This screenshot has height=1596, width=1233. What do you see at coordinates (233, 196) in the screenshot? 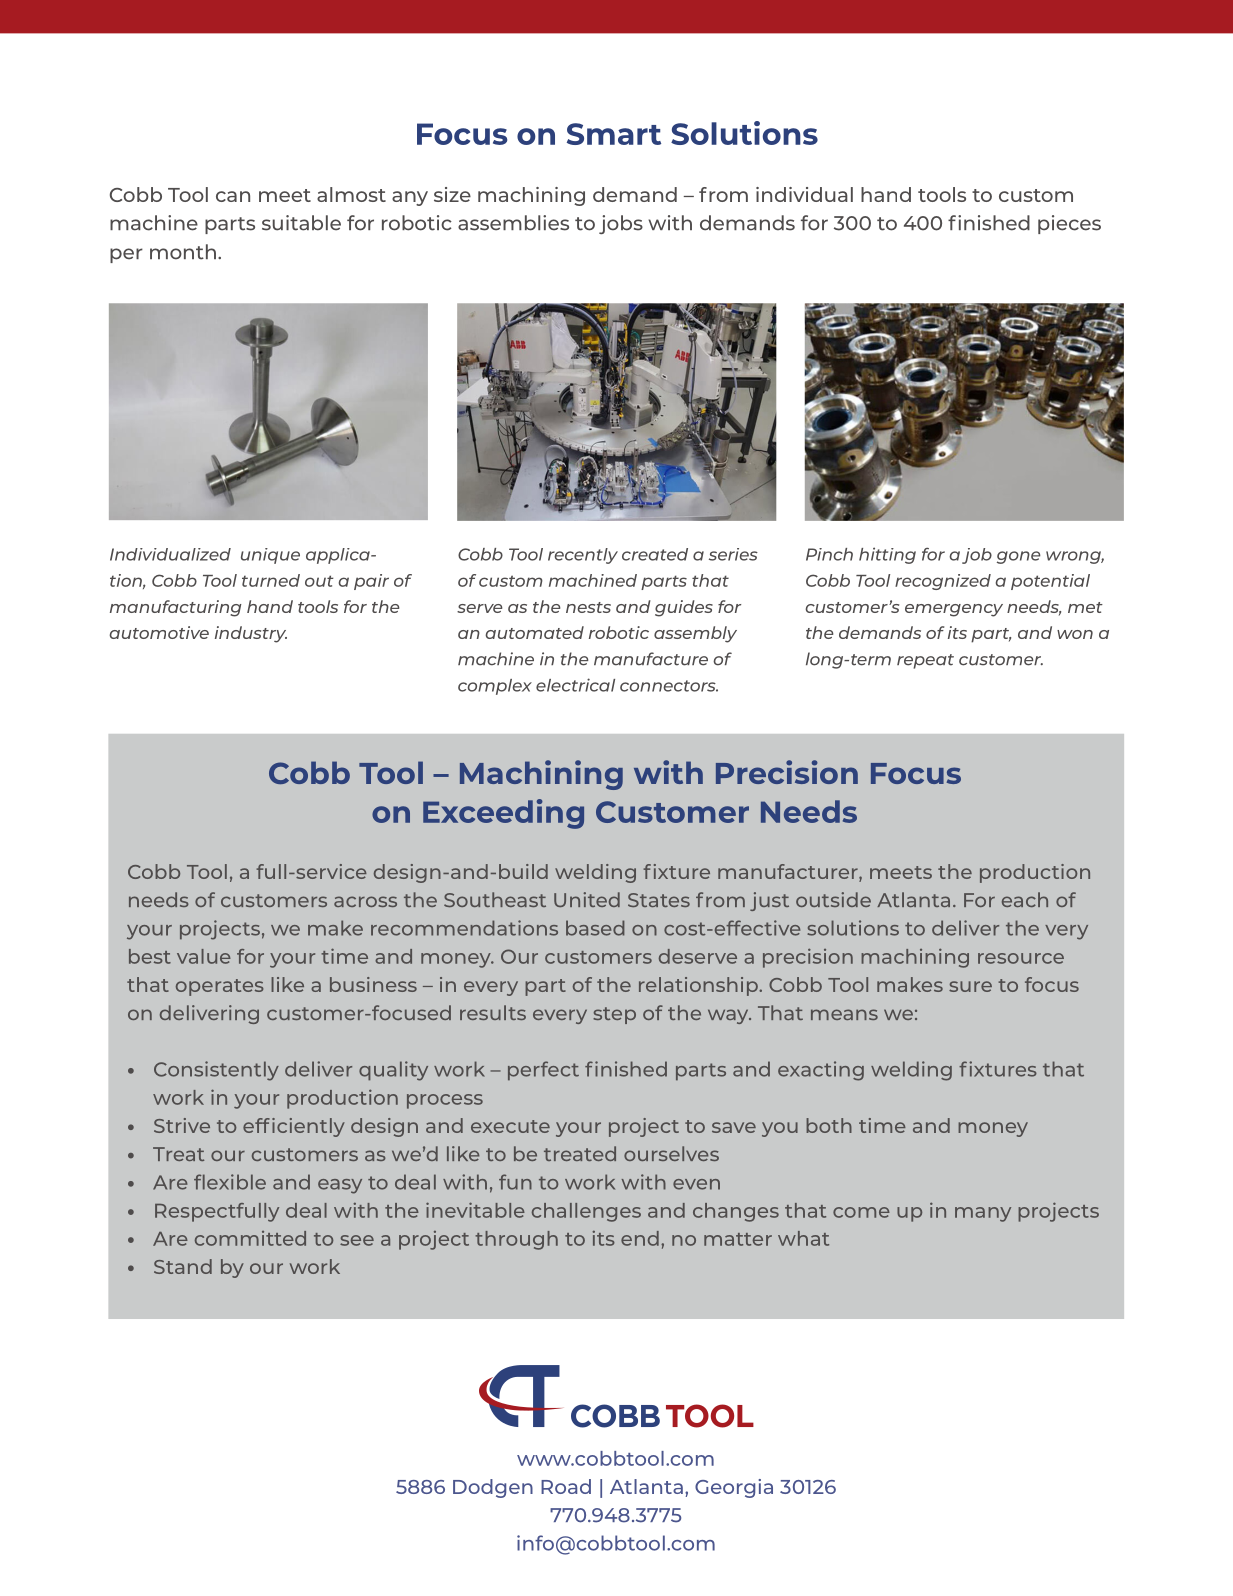
I see `can` at bounding box center [233, 196].
